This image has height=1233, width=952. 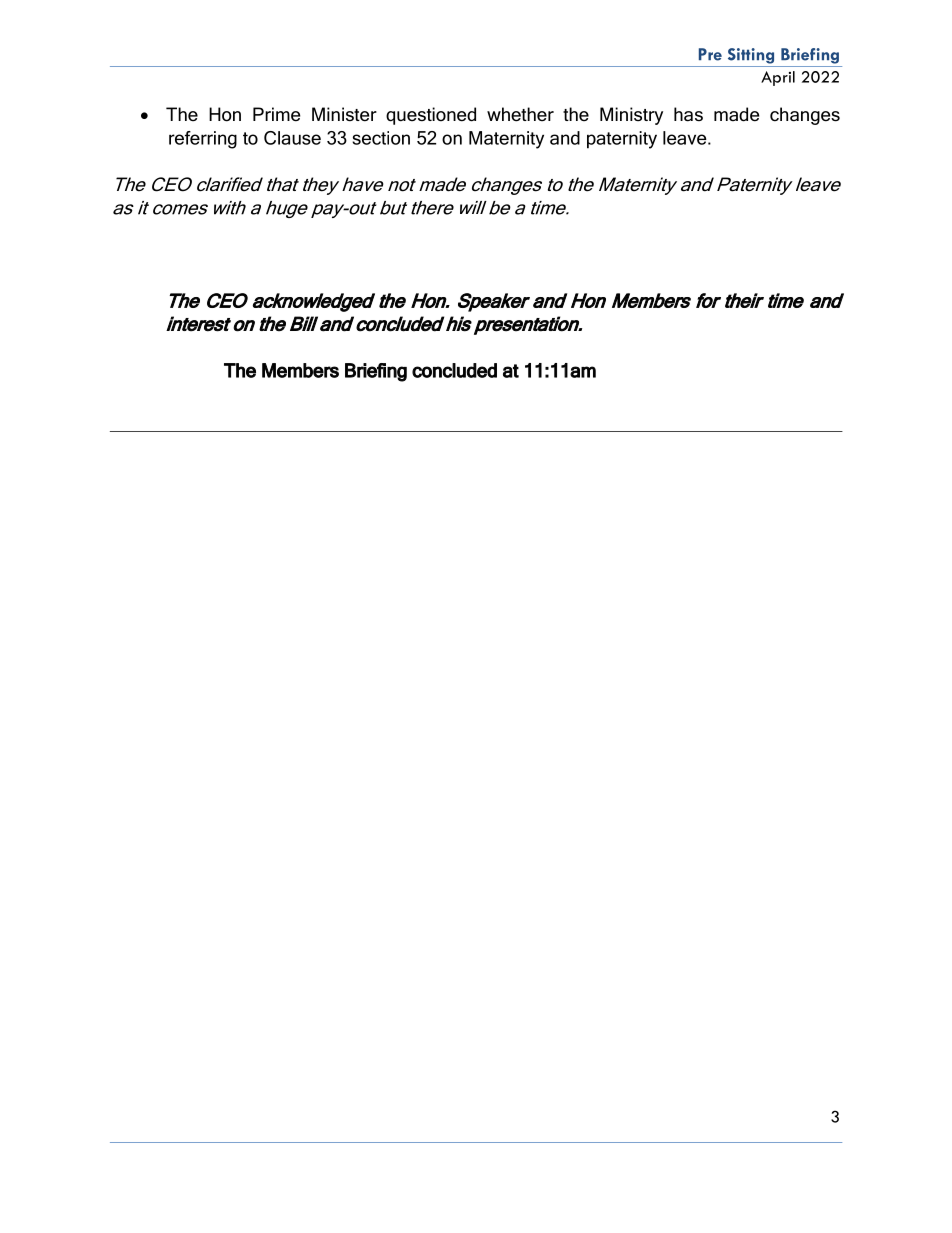 I want to click on whether, so click(x=520, y=114).
